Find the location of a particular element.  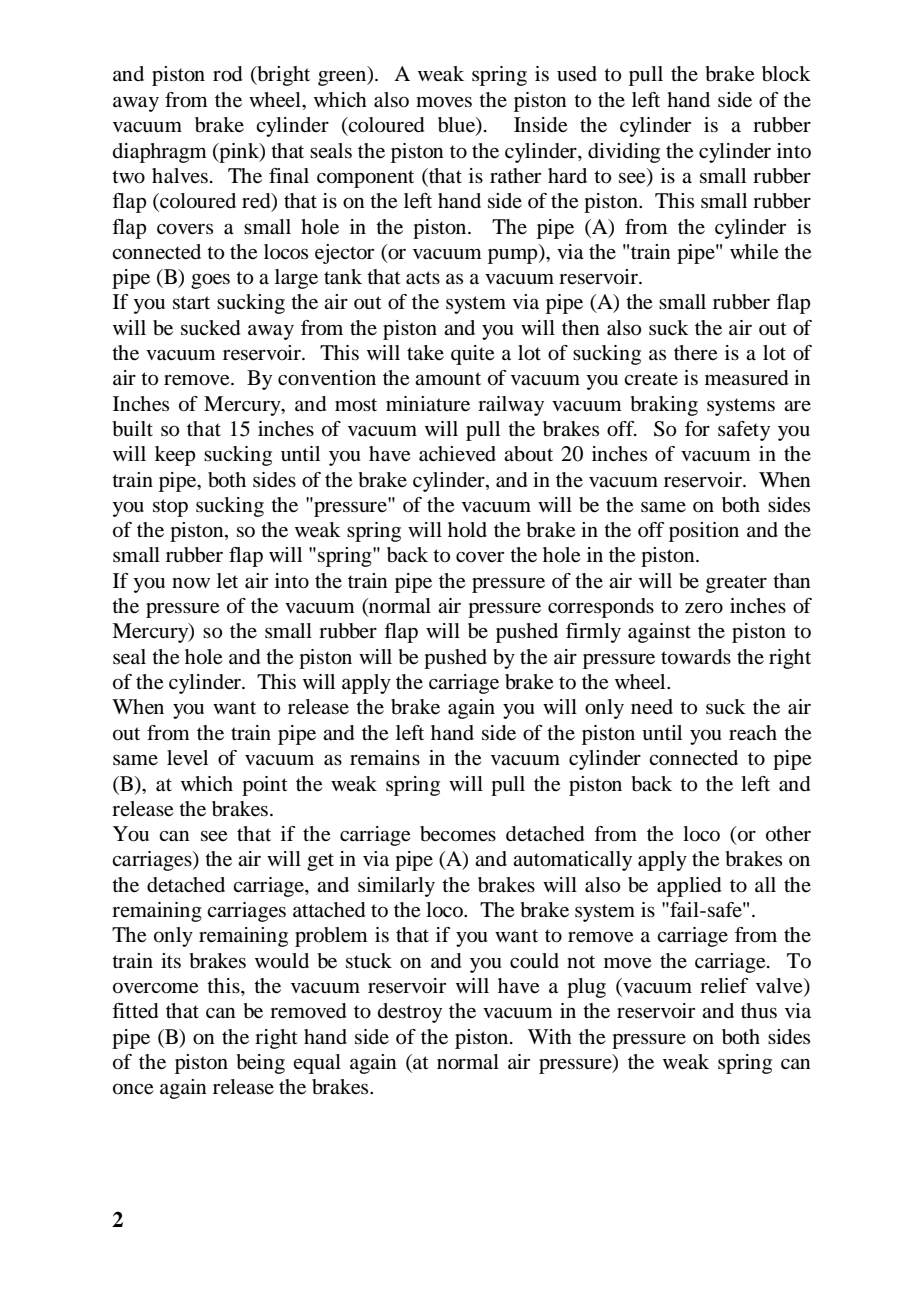

destroy is located at coordinates (410, 1013).
